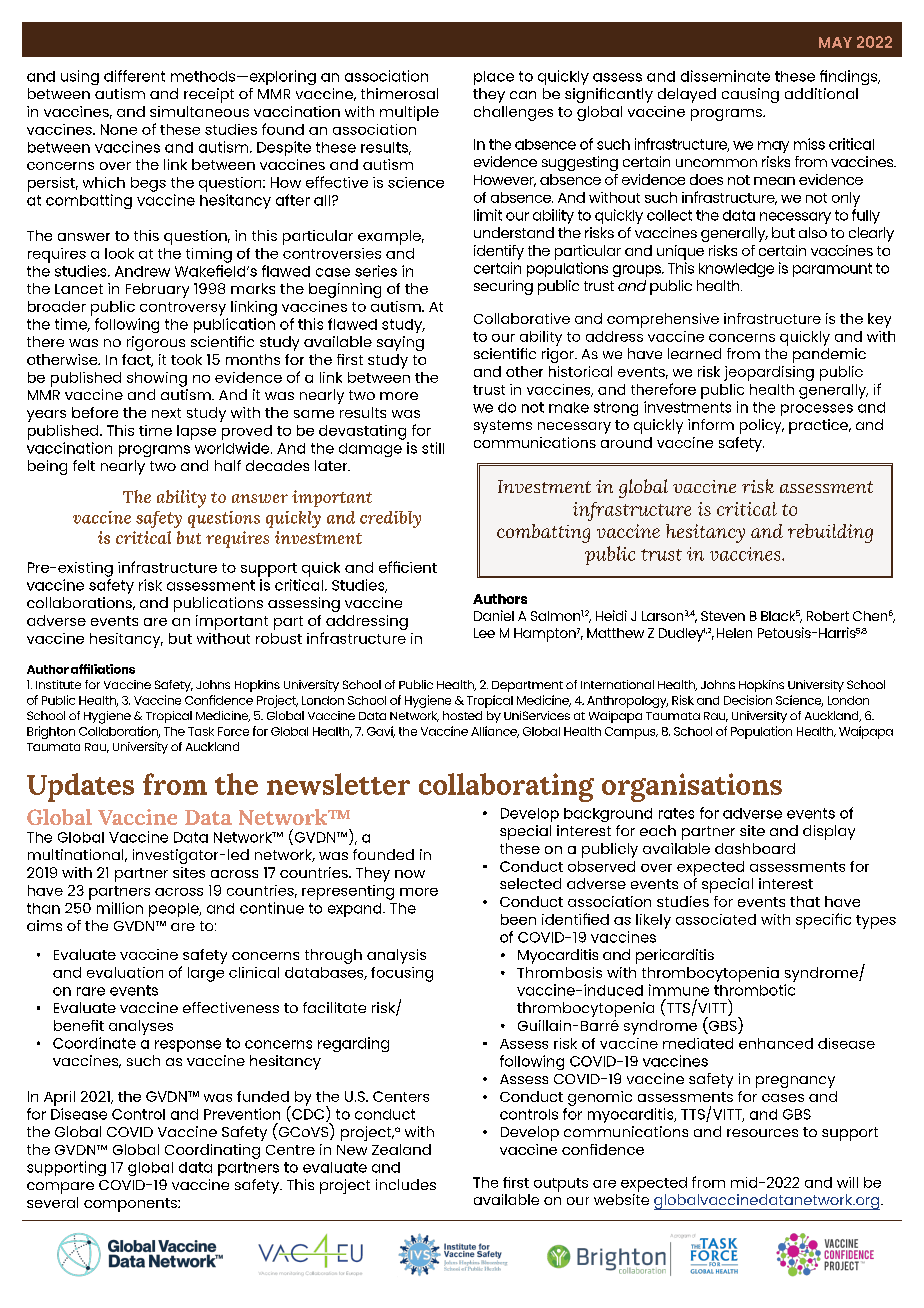 This screenshot has height=1308, width=924. What do you see at coordinates (506, 787) in the screenshot?
I see `collaborating` at bounding box center [506, 787].
